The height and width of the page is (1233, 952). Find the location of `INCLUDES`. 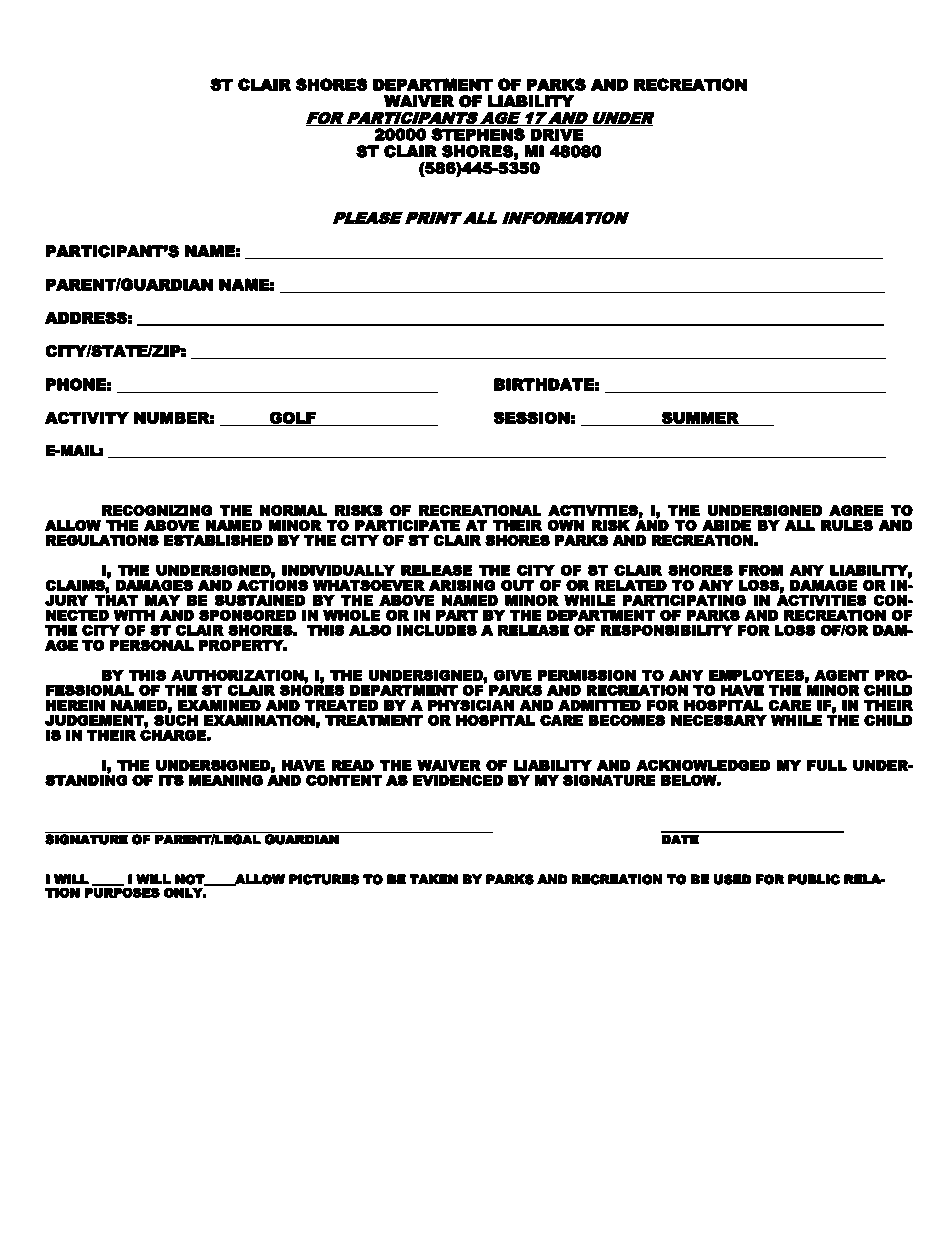

INCLUDES is located at coordinates (437, 630).
